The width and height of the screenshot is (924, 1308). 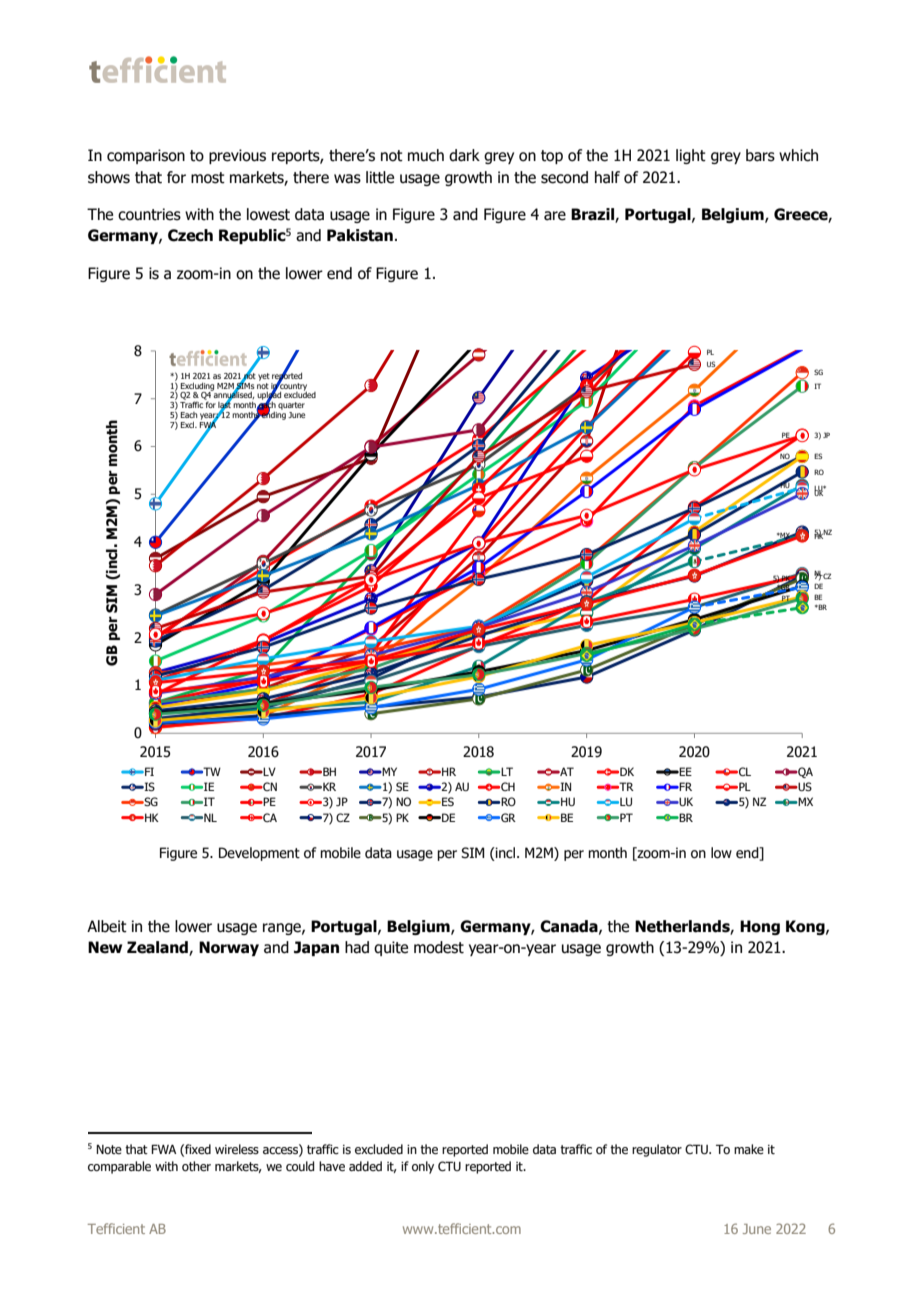 I want to click on light, so click(x=691, y=156).
